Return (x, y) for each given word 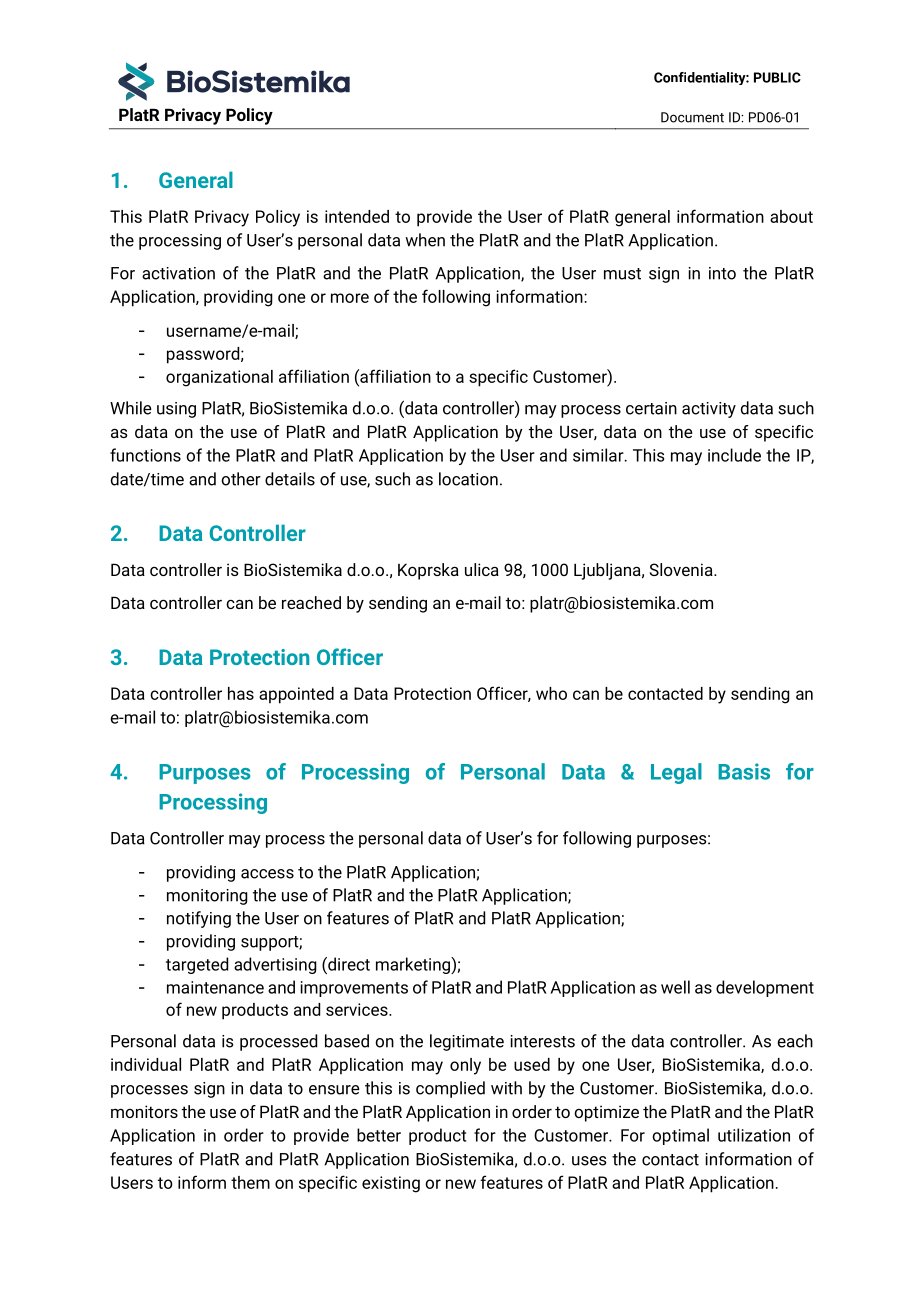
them (250, 1182)
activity (709, 410)
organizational (219, 378)
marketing (414, 965)
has (241, 693)
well (675, 987)
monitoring (207, 897)
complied (450, 1089)
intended (357, 216)
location (468, 479)
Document (692, 117)
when (425, 240)
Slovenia (682, 569)
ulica (482, 569)
